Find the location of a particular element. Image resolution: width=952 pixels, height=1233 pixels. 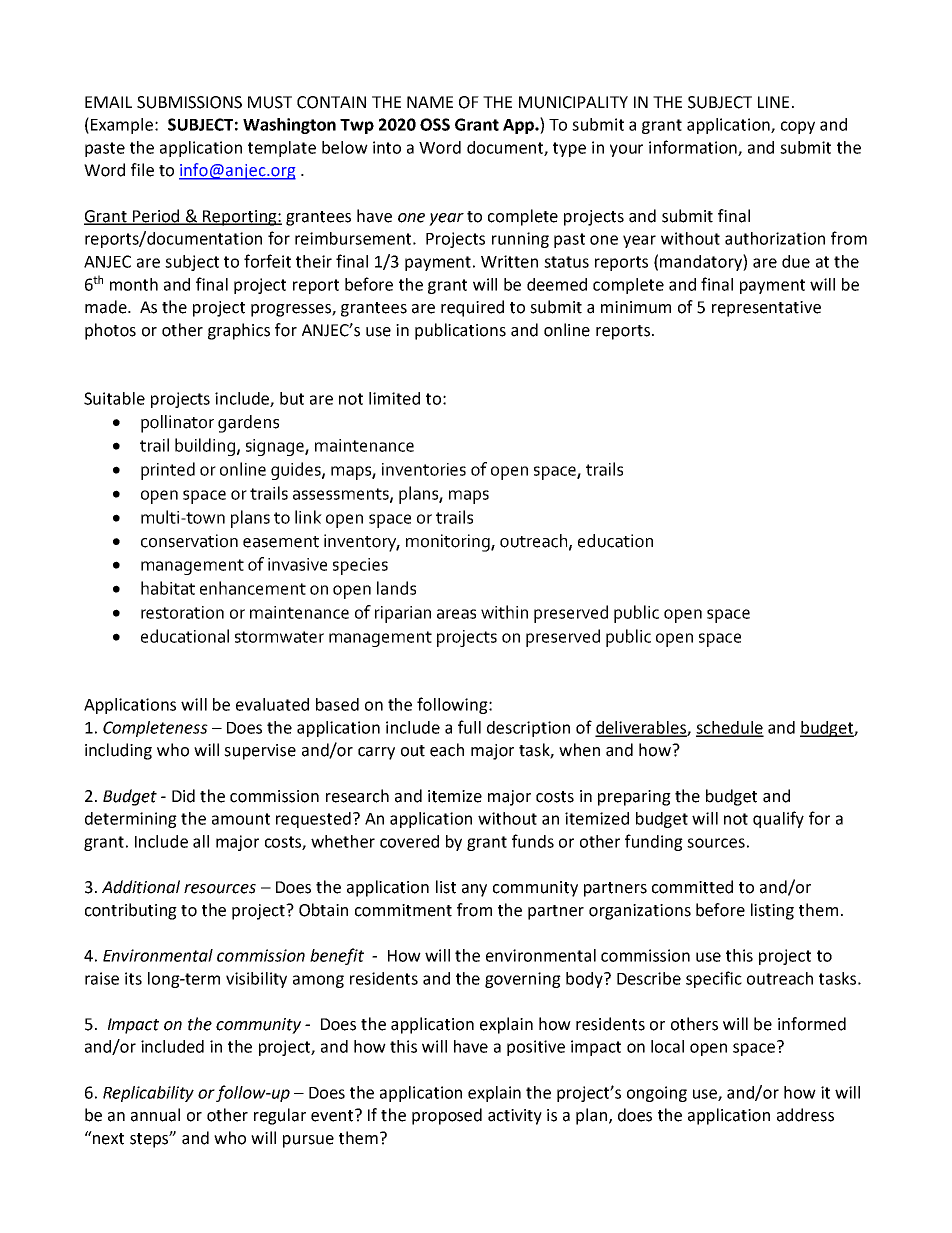

pollinator is located at coordinates (177, 424).
